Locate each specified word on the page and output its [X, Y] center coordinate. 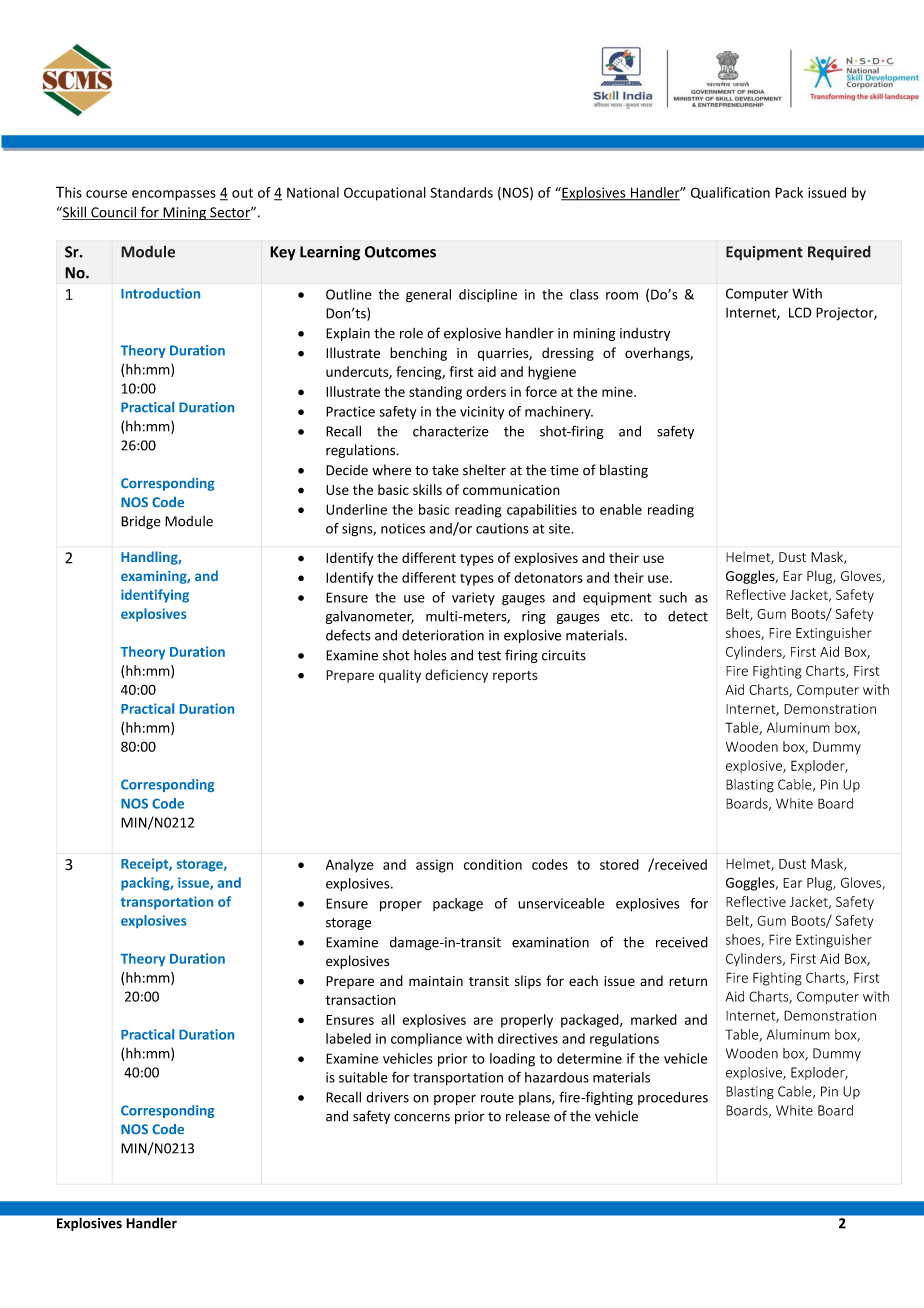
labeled [348, 1038]
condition [493, 864]
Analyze [350, 866]
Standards [461, 192]
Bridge [141, 522]
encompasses [174, 195]
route [497, 1098]
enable [621, 509]
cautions [502, 528]
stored [619, 864]
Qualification [730, 193]
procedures [673, 1098]
